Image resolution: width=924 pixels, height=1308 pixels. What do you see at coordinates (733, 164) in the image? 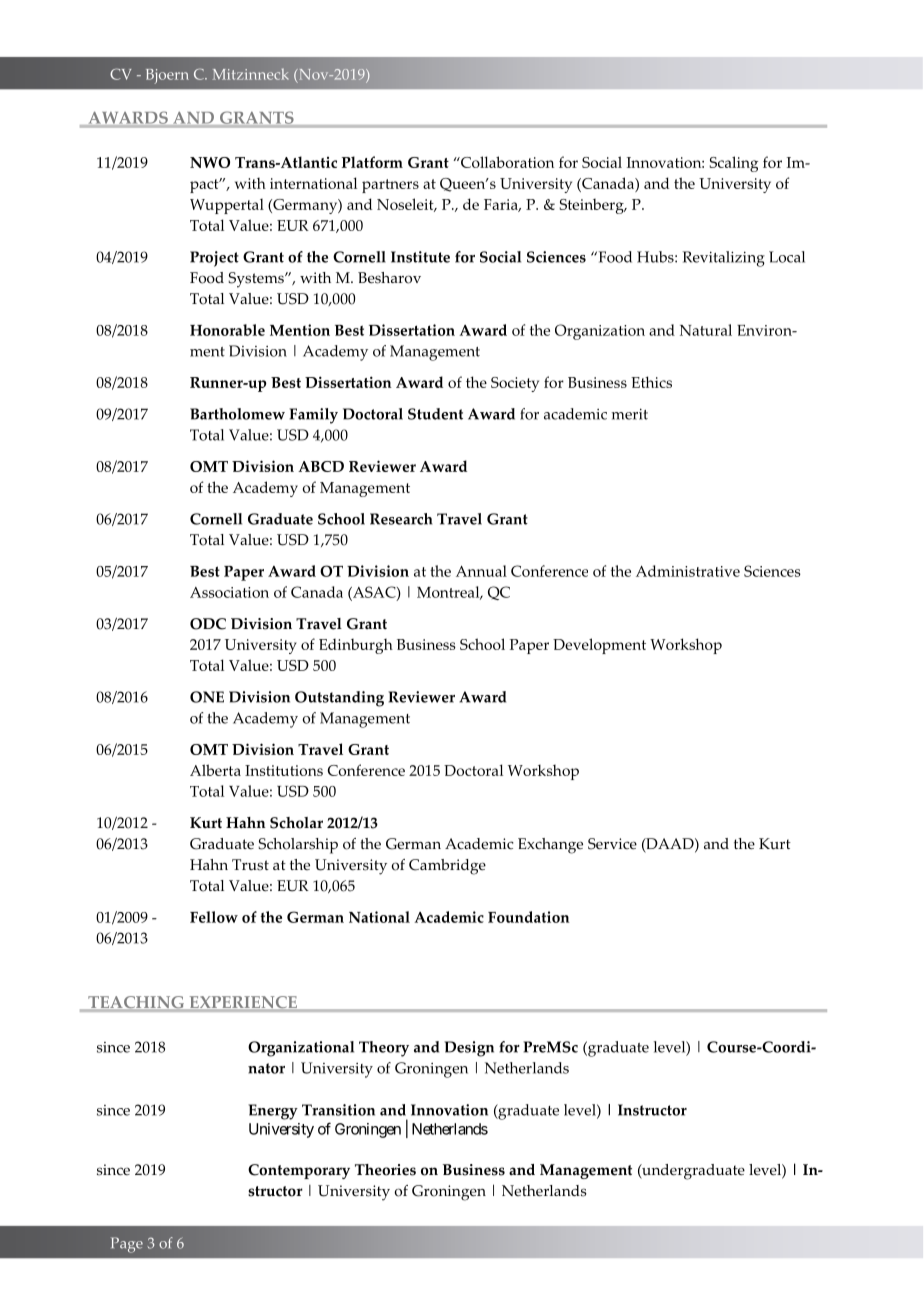
I see `Scaling` at bounding box center [733, 164].
